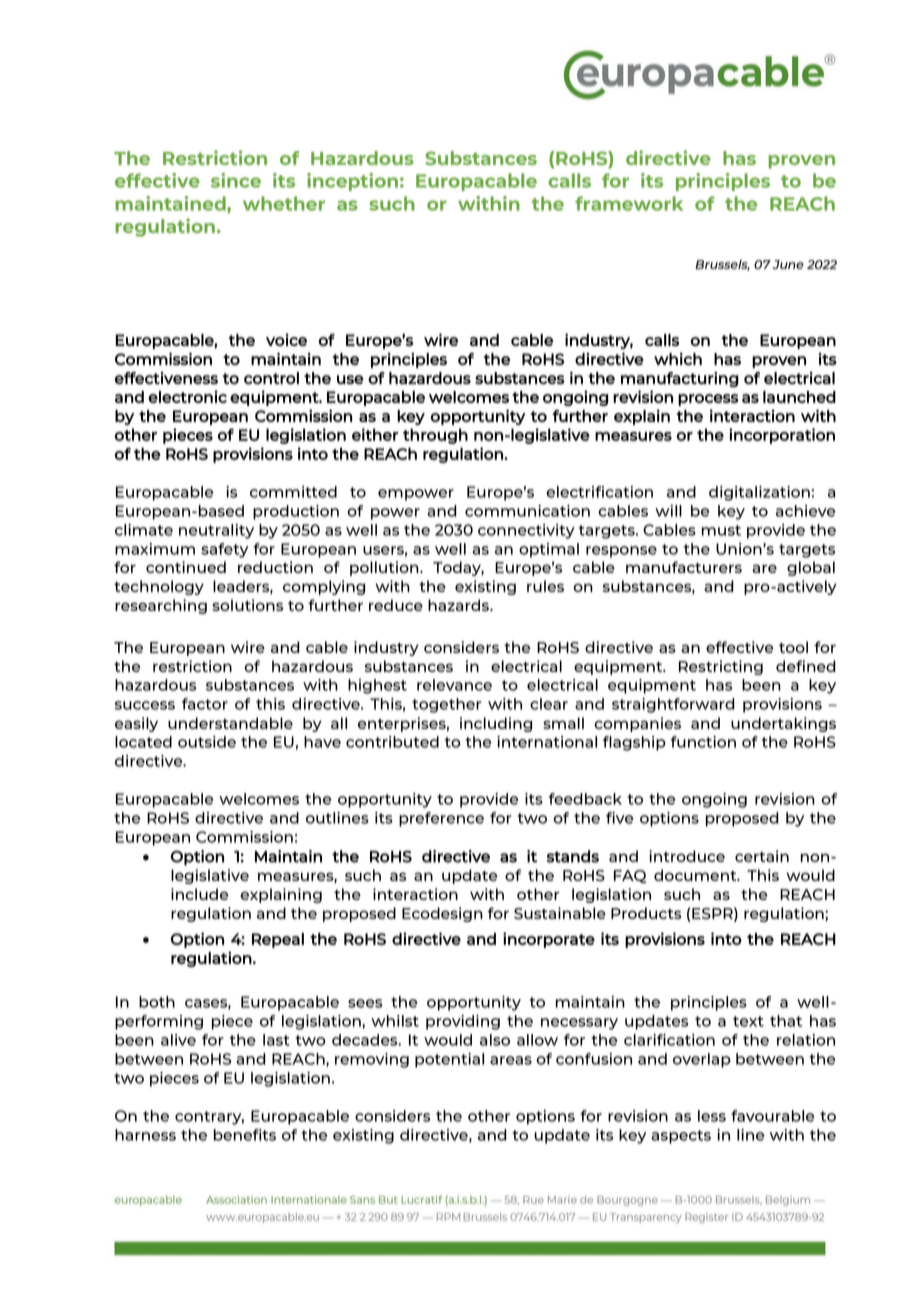  I want to click on Brussels, so click(722, 265).
